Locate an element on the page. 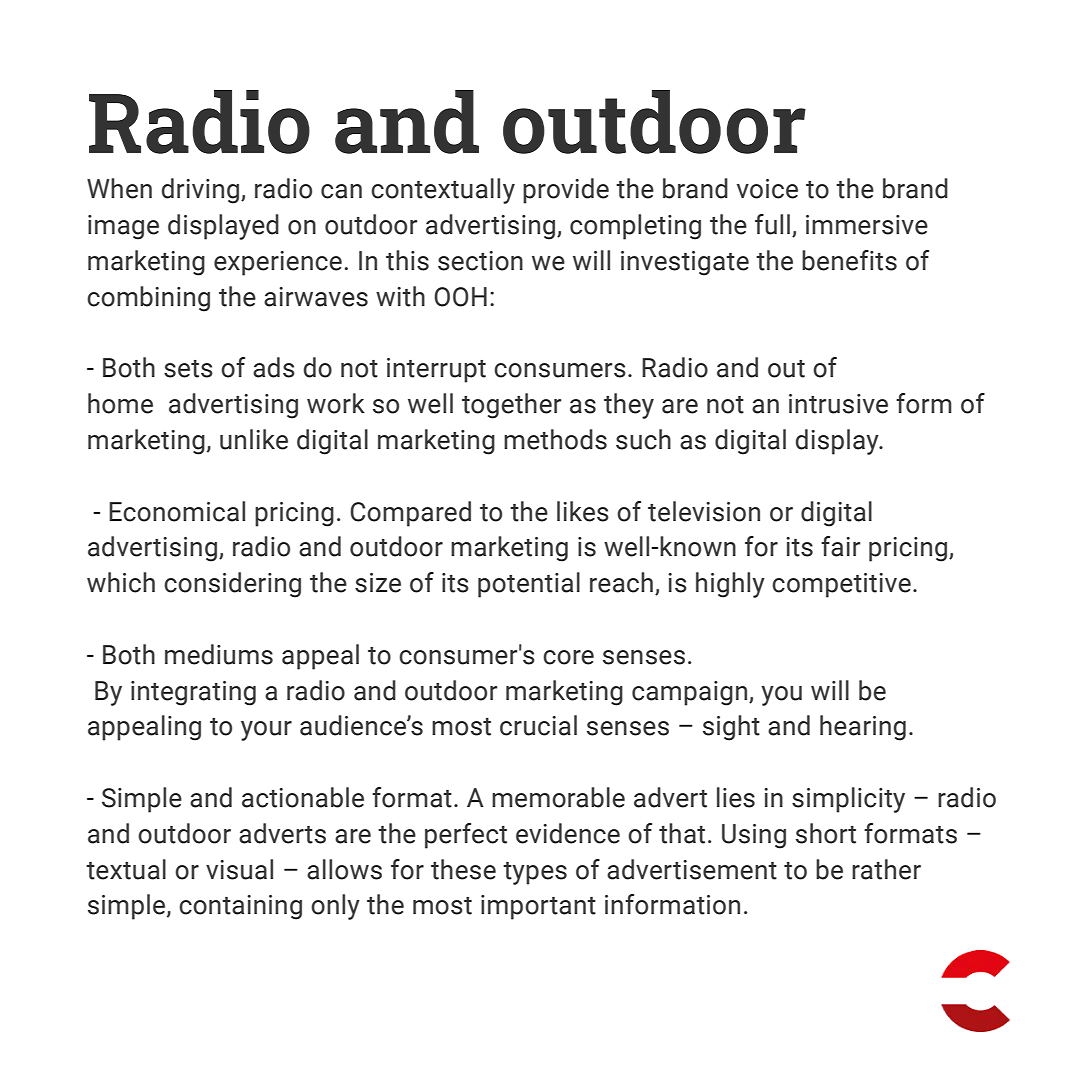 Image resolution: width=1092 pixels, height=1092 pixels. visual is located at coordinates (239, 869).
